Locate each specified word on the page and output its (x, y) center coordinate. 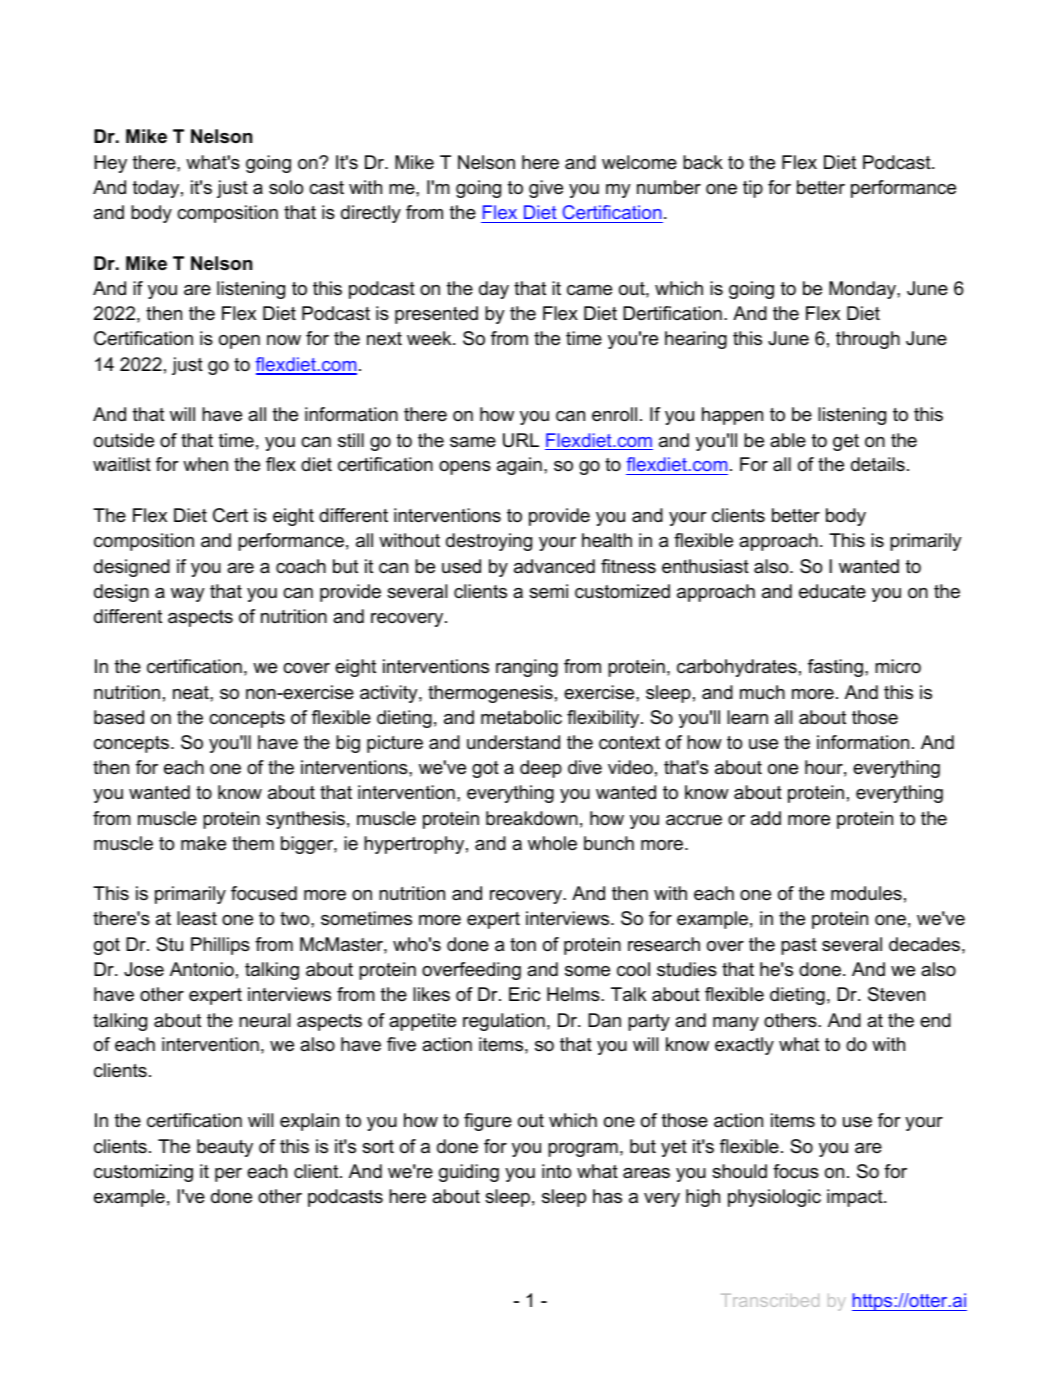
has (607, 1196)
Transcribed (770, 1300)
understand (513, 742)
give (546, 189)
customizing (143, 1173)
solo (286, 187)
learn (747, 717)
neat (192, 693)
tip (753, 189)
